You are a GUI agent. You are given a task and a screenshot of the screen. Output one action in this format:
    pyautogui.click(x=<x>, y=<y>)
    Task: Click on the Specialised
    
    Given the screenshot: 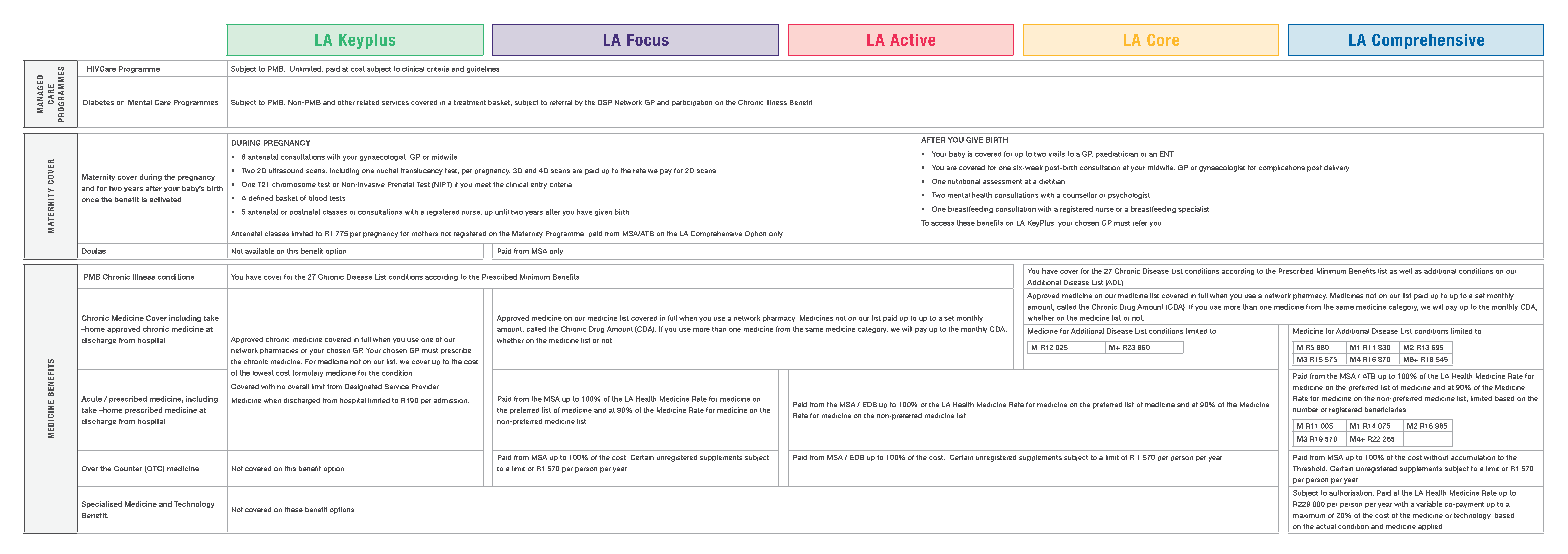 What is the action you would take?
    pyautogui.click(x=102, y=504)
